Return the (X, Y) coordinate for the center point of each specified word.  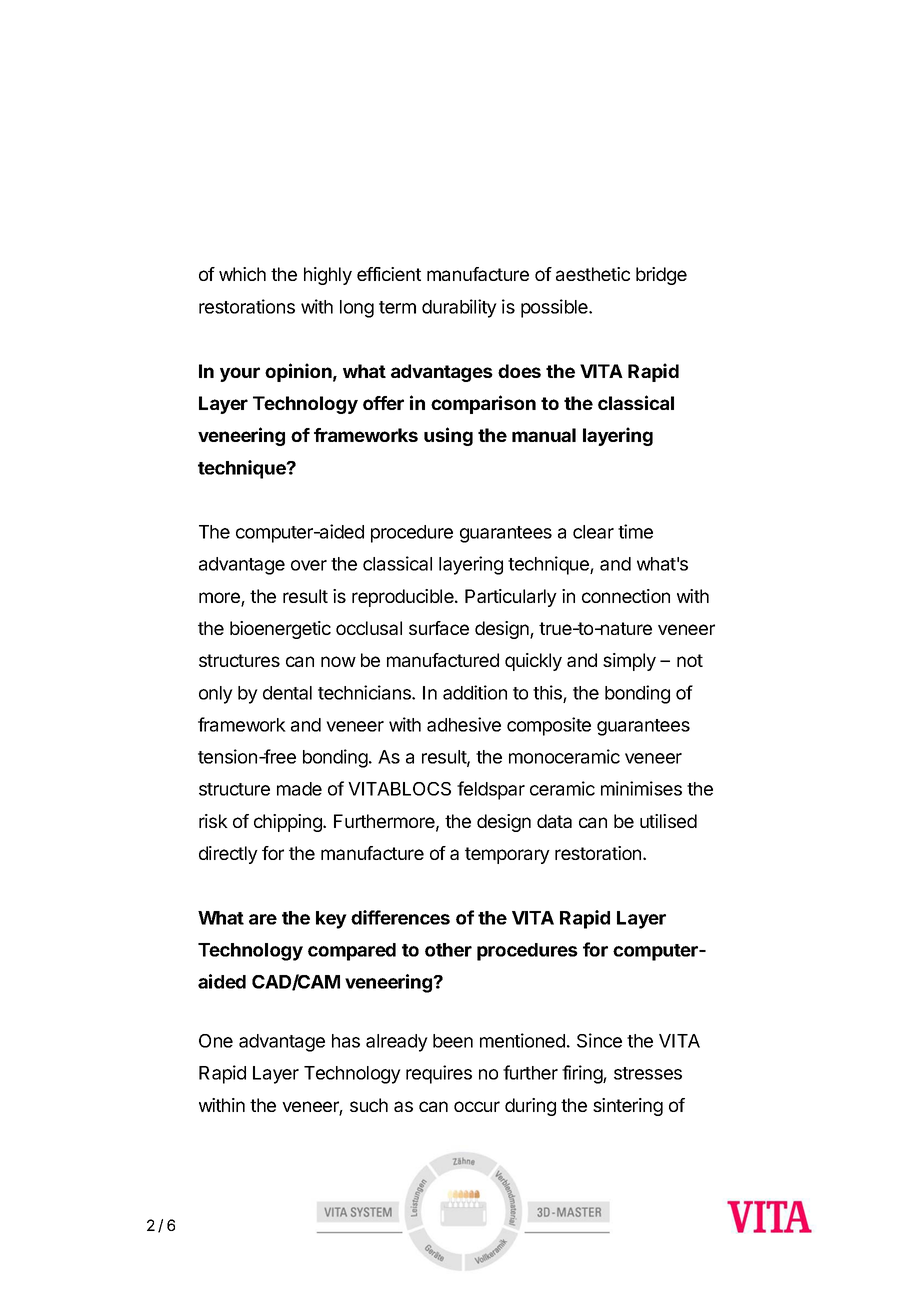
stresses (648, 1073)
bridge (661, 276)
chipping (289, 823)
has (346, 1041)
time (635, 531)
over (309, 565)
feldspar (491, 790)
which (242, 274)
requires (439, 1074)
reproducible (404, 598)
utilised (668, 821)
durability (459, 308)
